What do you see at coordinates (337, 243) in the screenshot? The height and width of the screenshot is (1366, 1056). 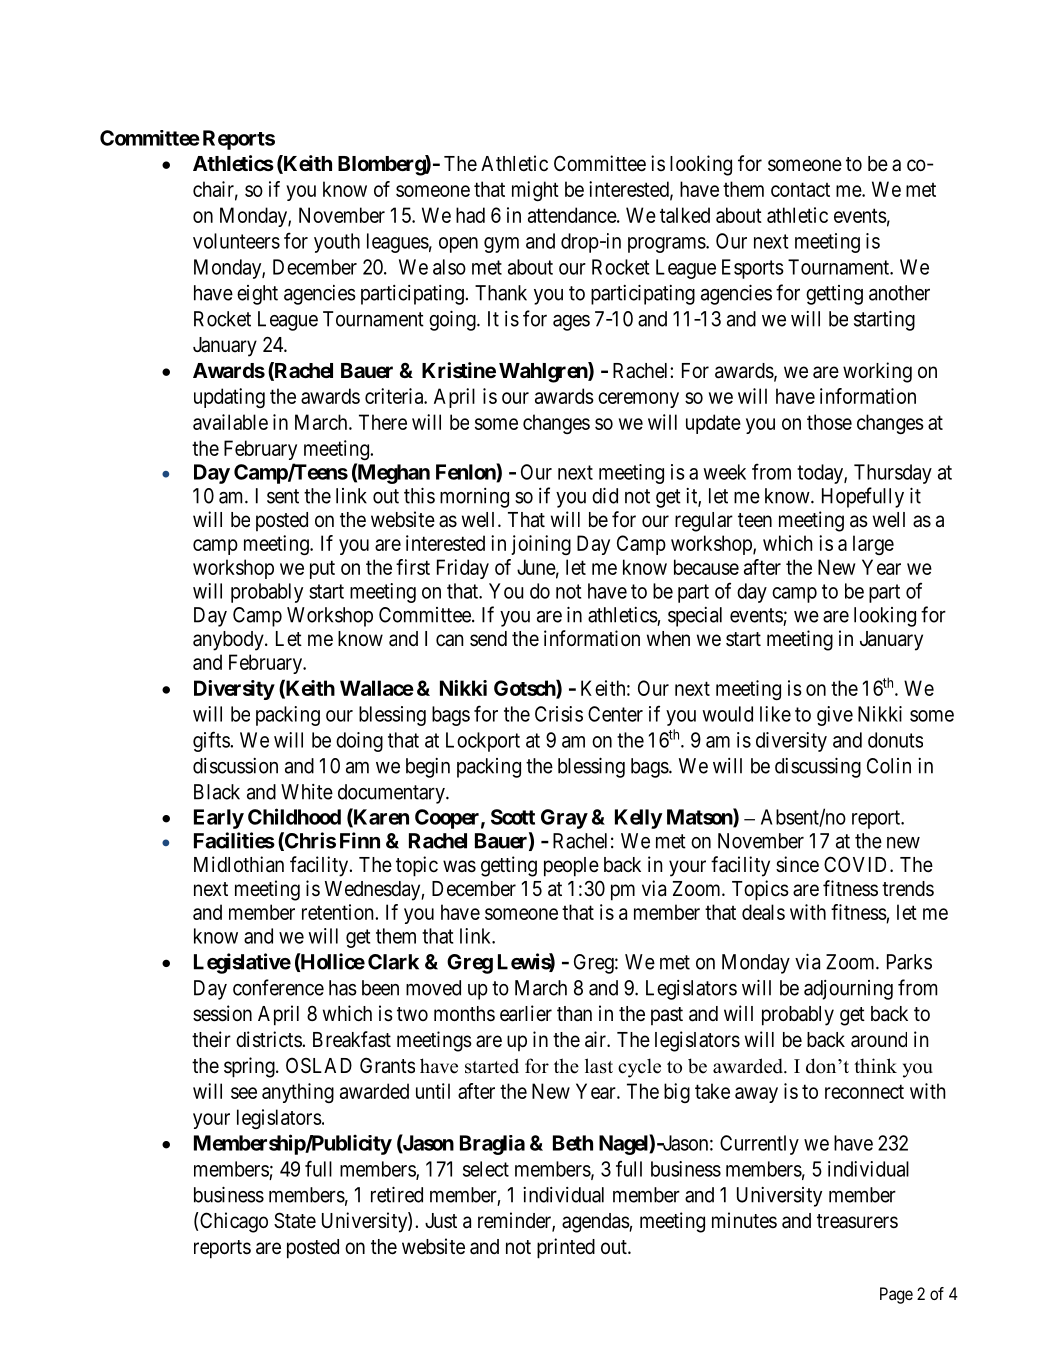 I see `youth` at bounding box center [337, 243].
